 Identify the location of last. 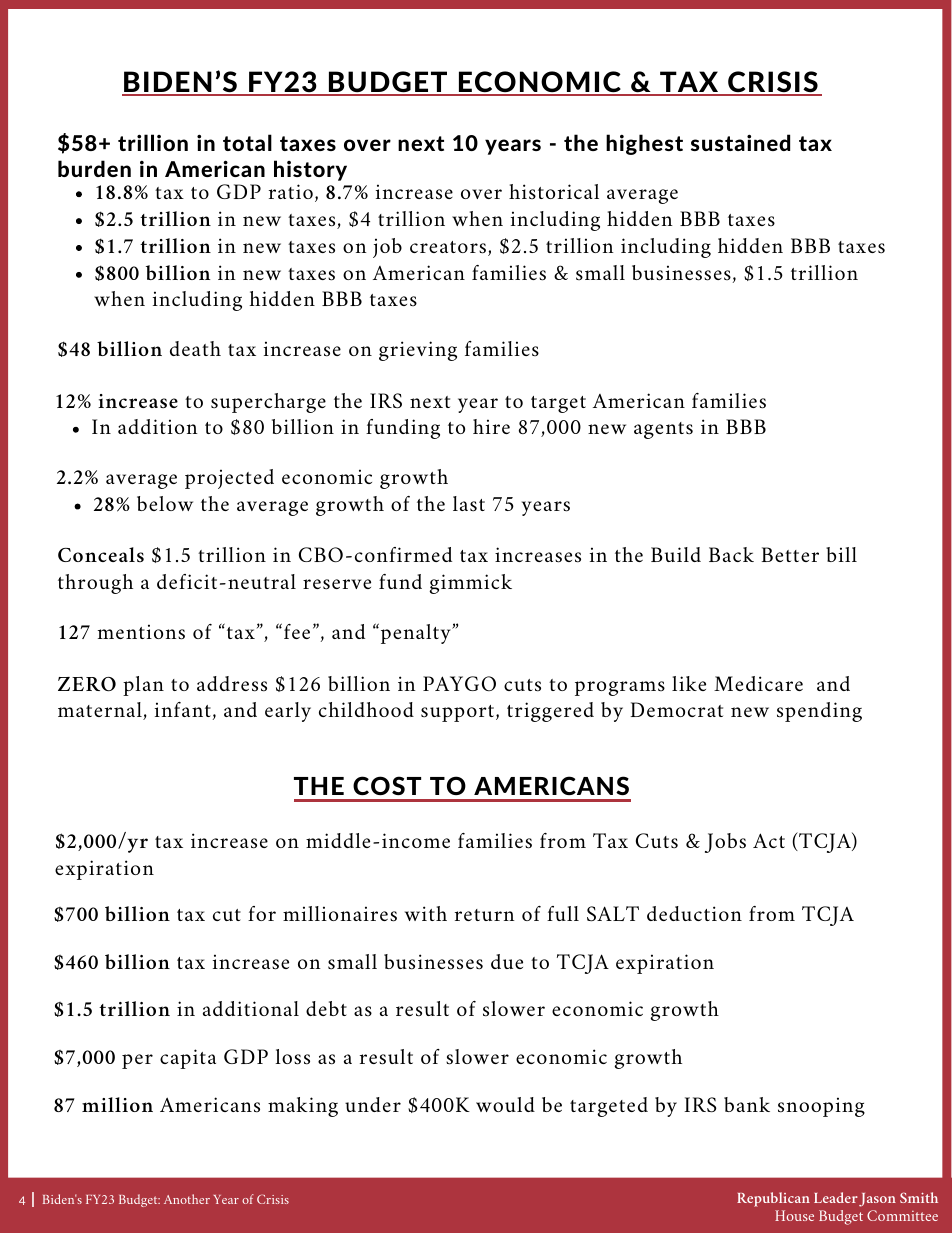
(469, 504).
